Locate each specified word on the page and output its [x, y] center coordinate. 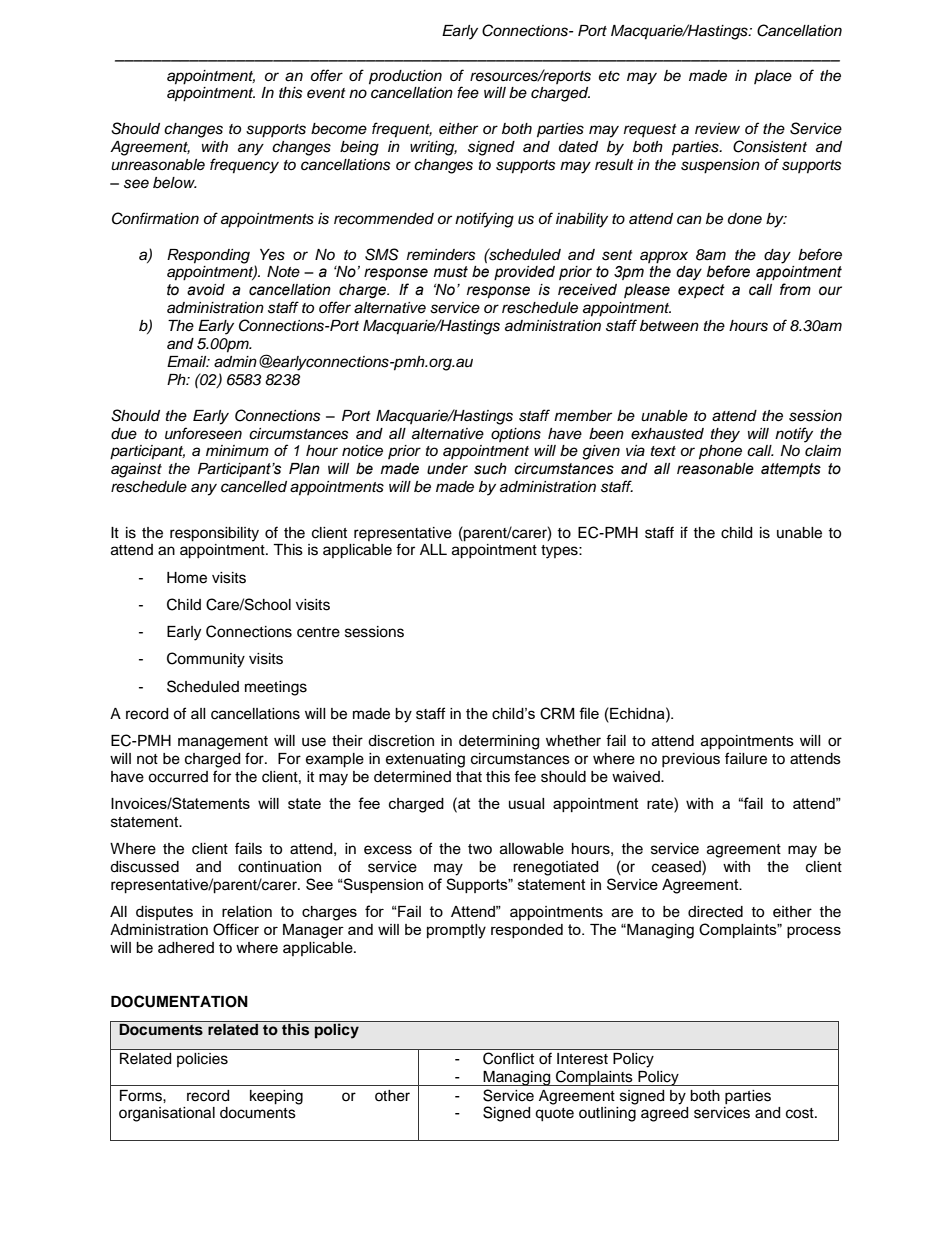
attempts [791, 470]
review [717, 129]
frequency [244, 166]
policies [202, 1060]
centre [318, 632]
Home [187, 578]
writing [433, 148]
